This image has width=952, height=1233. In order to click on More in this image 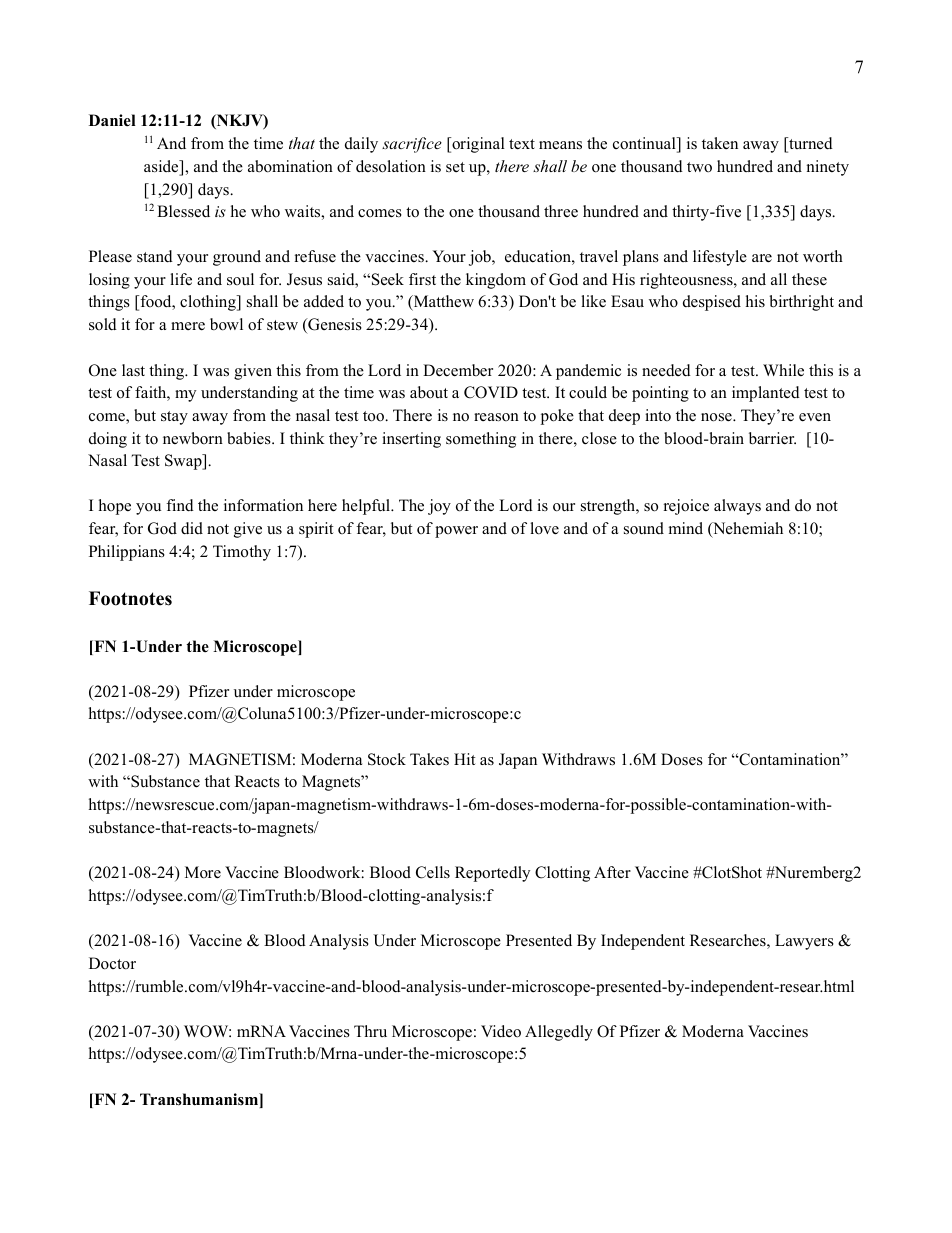, I will do `click(203, 872)`.
